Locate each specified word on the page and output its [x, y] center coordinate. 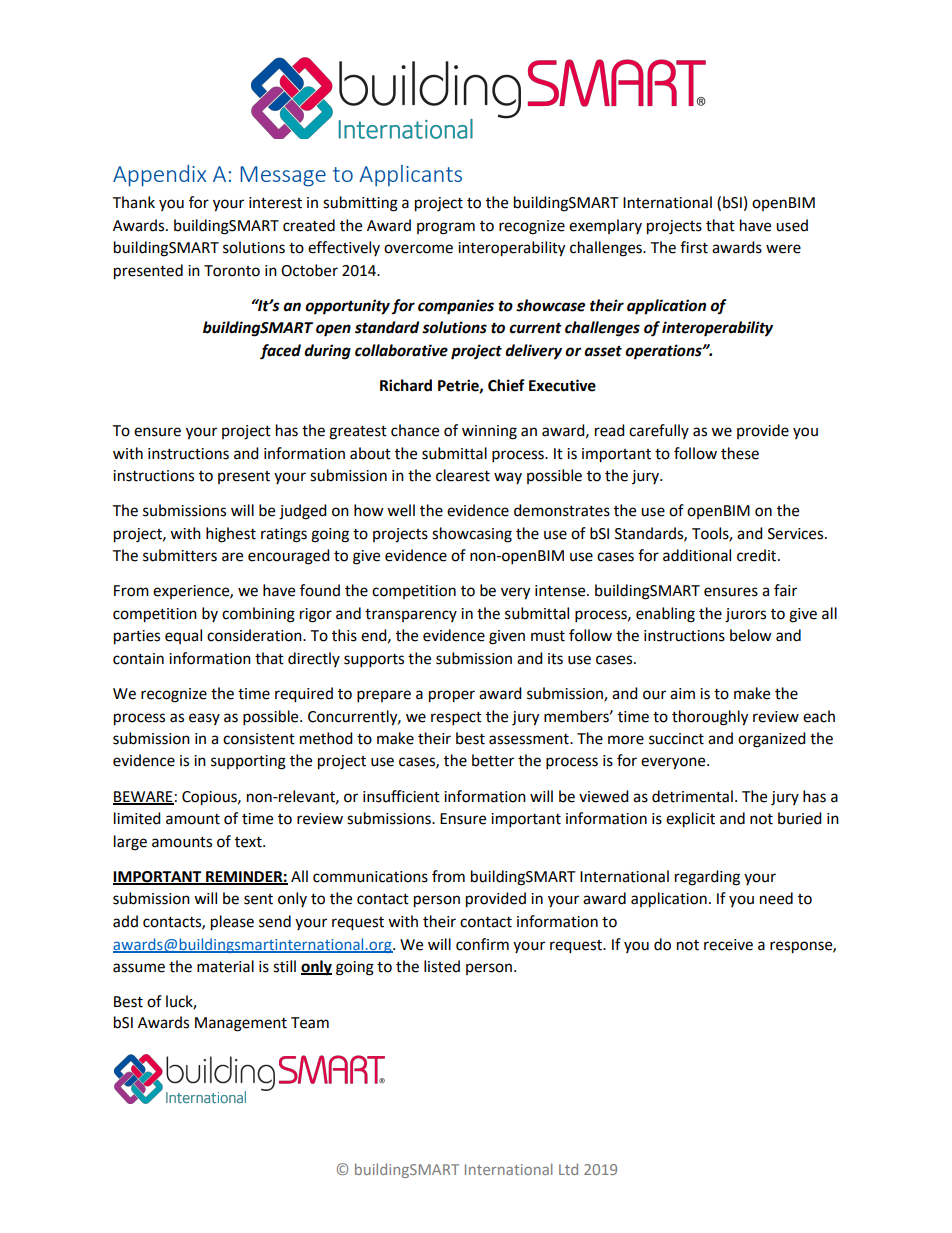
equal [183, 636]
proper [452, 696]
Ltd [568, 1169]
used [792, 225]
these [740, 453]
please [232, 923]
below [751, 635]
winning [489, 432]
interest [275, 203]
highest [231, 535]
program [446, 228]
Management [241, 1024]
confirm [482, 944]
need [776, 898]
